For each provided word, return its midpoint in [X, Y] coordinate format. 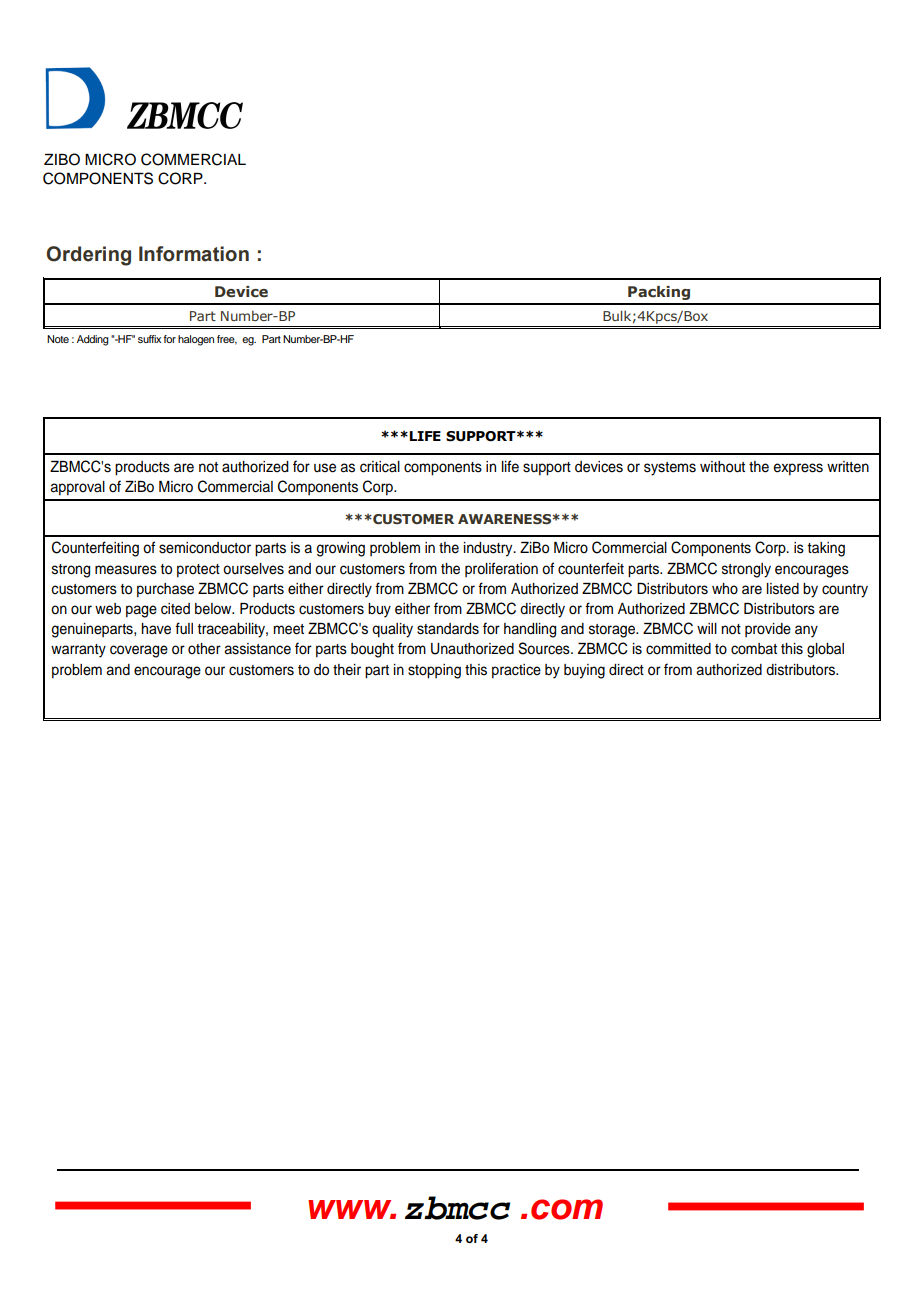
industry [489, 549]
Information [194, 254]
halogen [196, 340]
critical [380, 467]
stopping [434, 671]
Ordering [89, 256]
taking [826, 549]
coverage [139, 651]
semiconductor [205, 548]
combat [754, 649]
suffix [149, 339]
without [722, 467]
